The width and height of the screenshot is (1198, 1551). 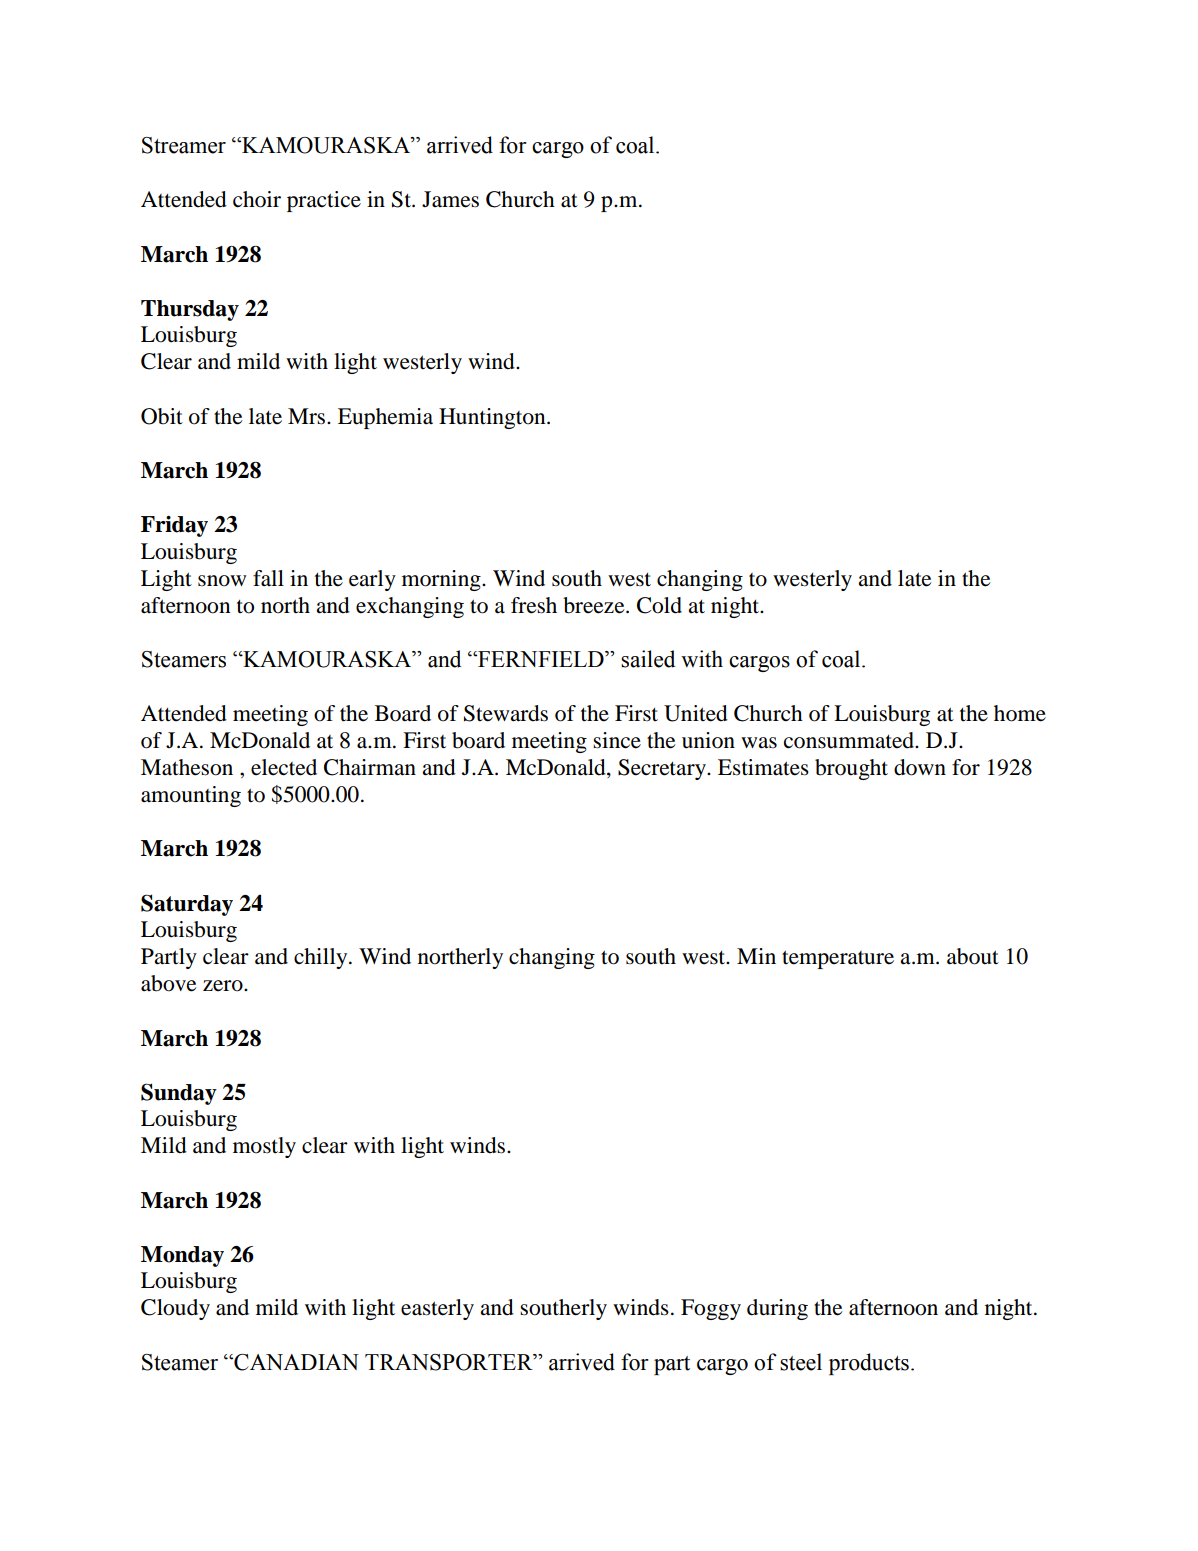 What do you see at coordinates (264, 1147) in the screenshot?
I see `mostly` at bounding box center [264, 1147].
